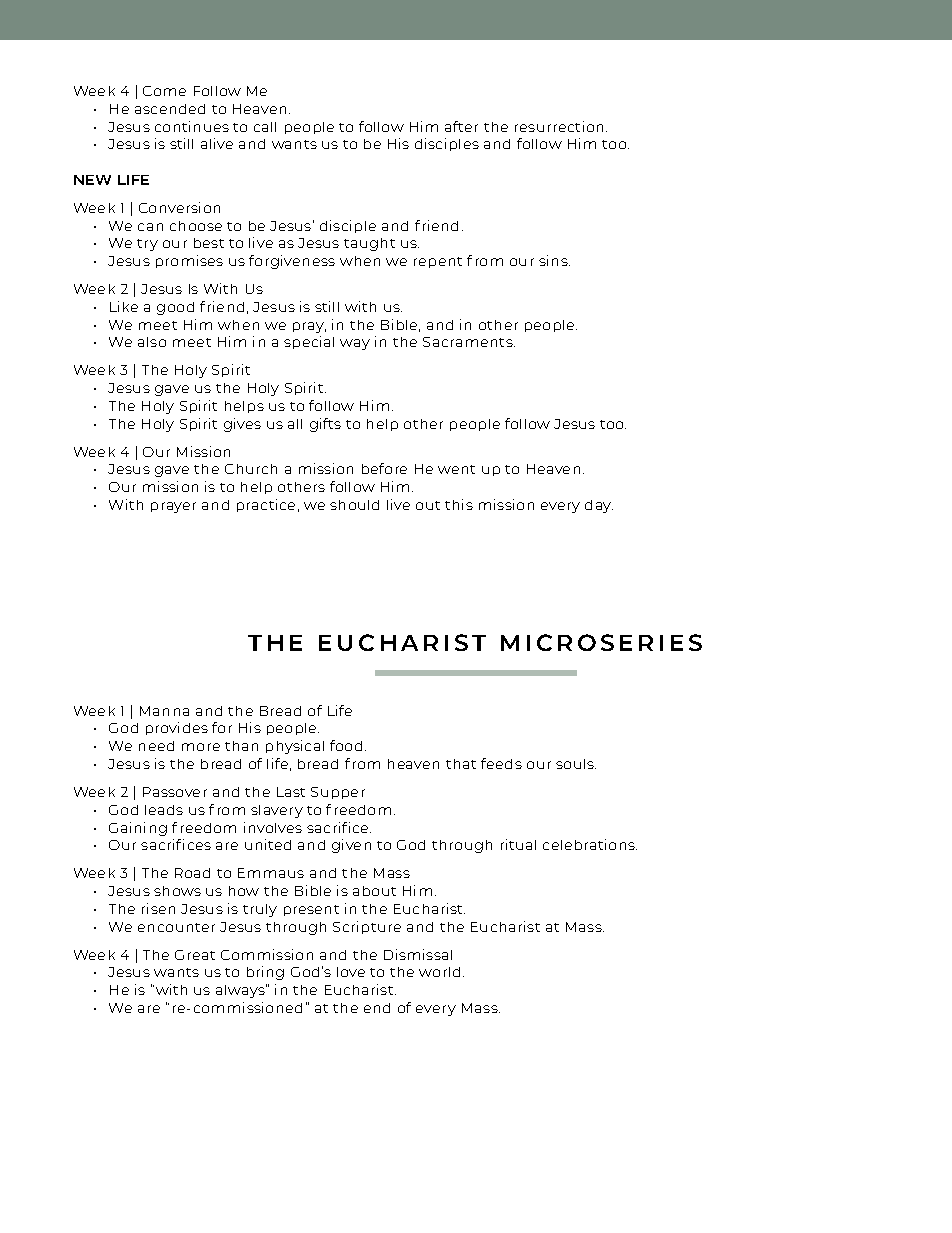 Image resolution: width=952 pixels, height=1233 pixels. I want to click on special, so click(309, 342).
